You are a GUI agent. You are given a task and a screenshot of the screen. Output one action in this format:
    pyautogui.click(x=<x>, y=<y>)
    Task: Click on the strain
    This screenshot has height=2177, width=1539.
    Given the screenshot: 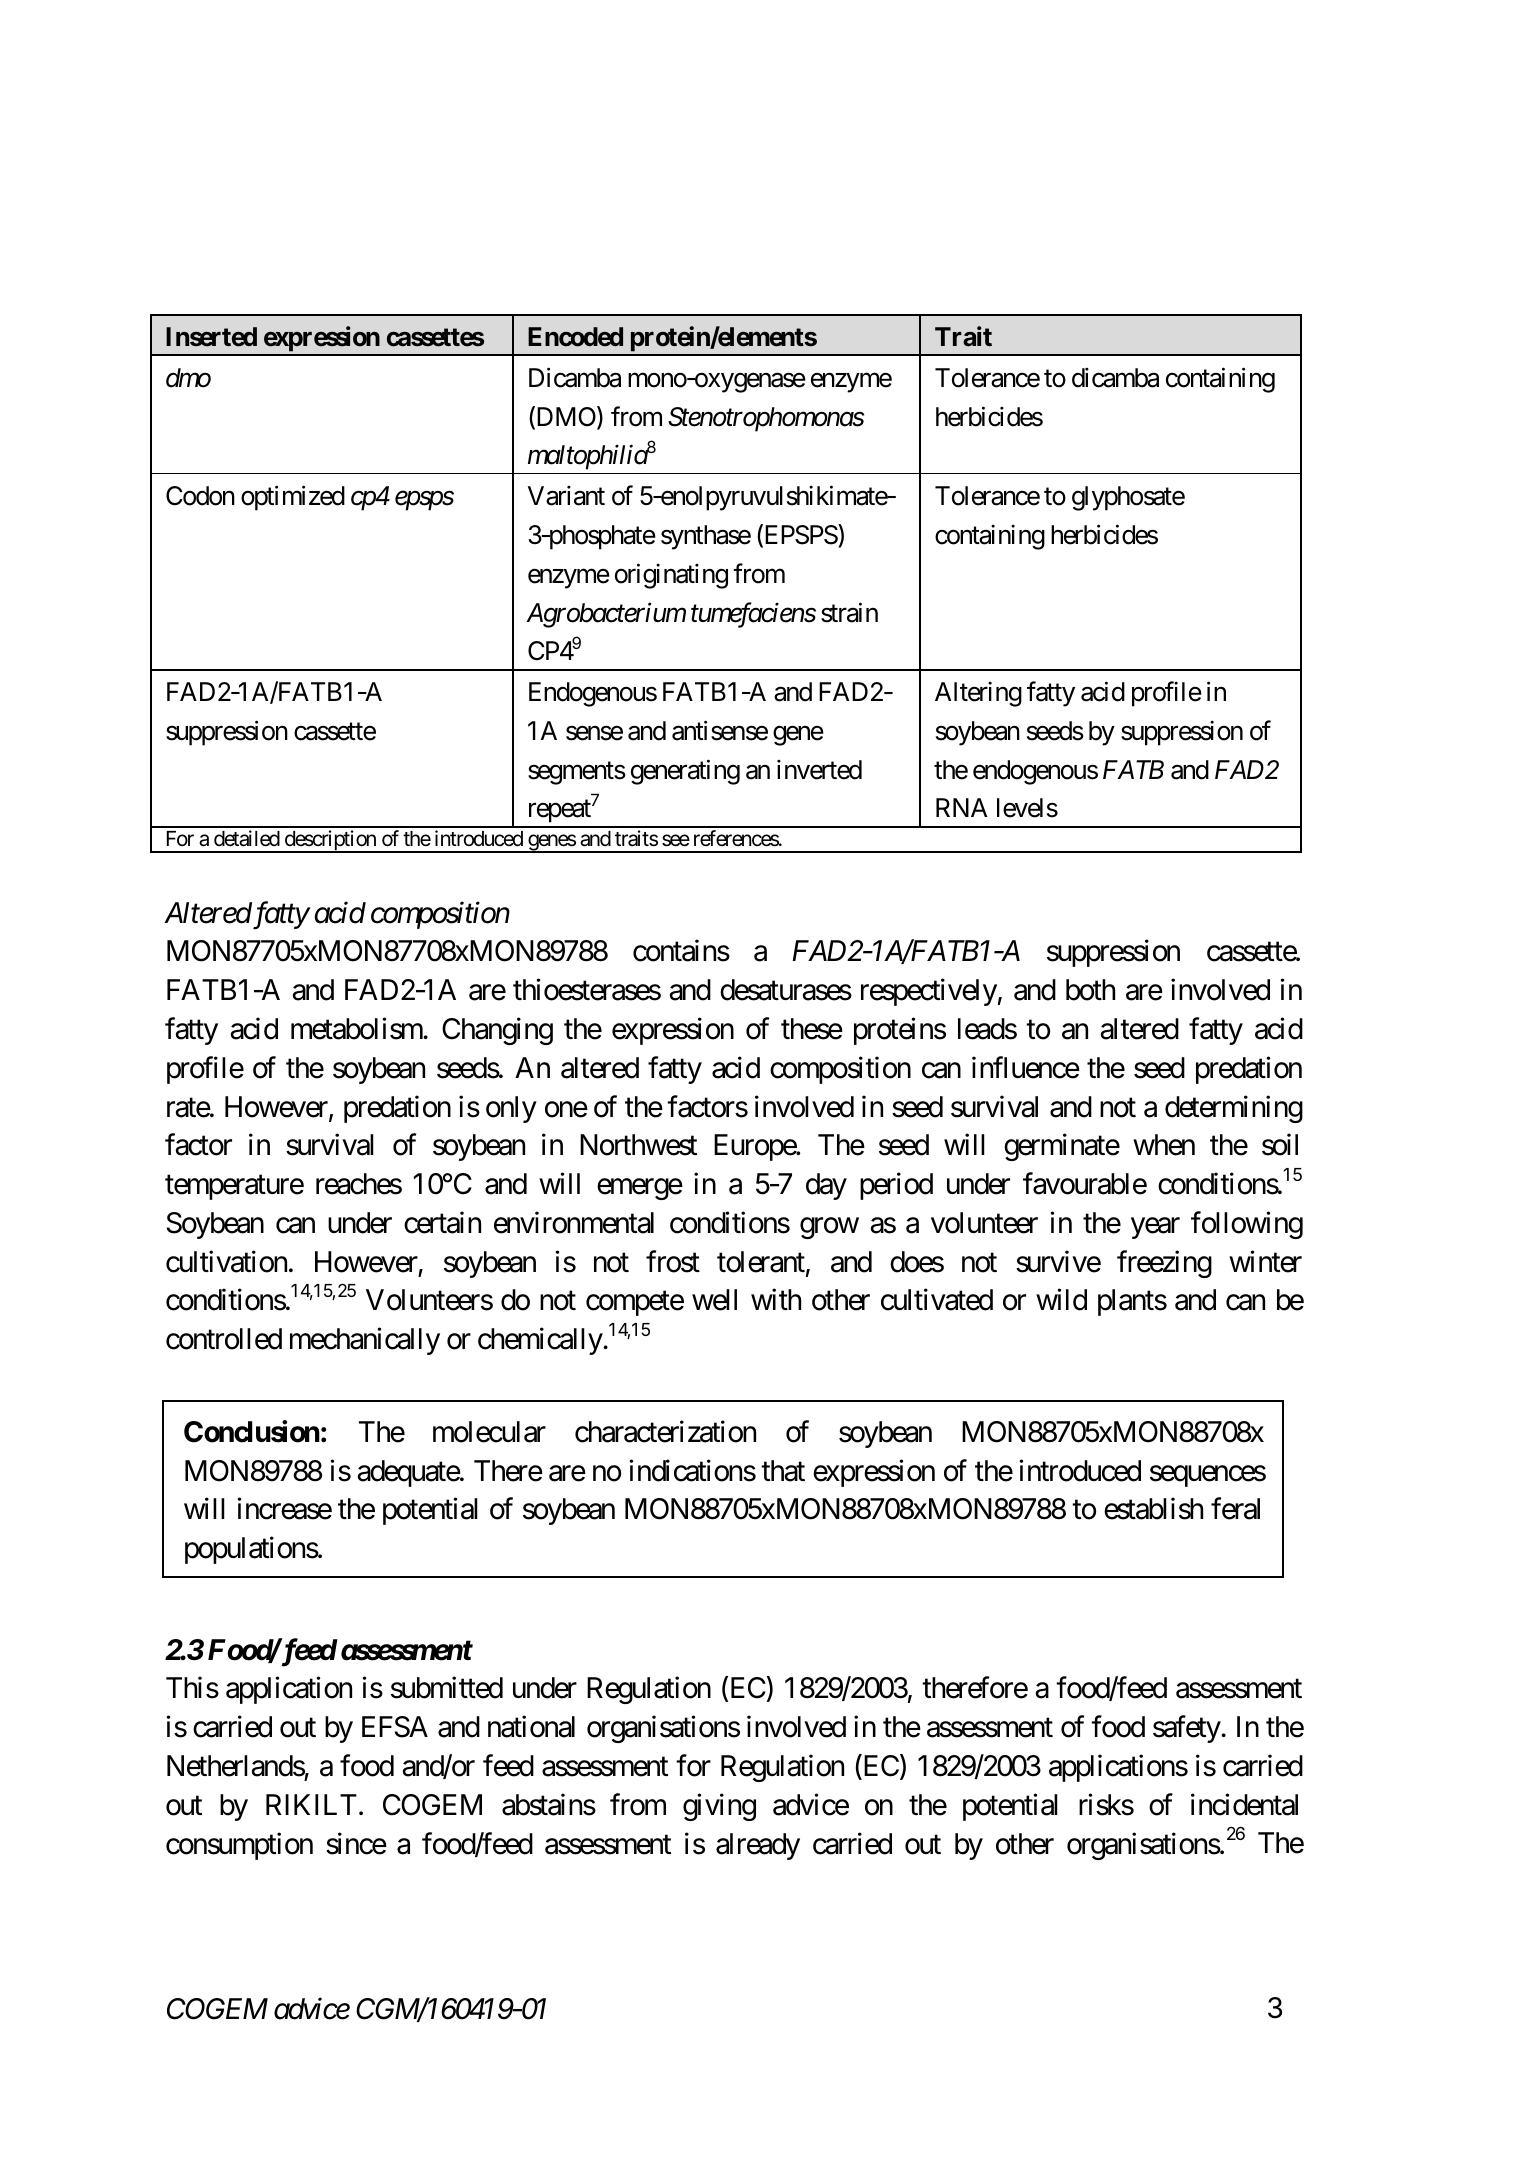 What is the action you would take?
    pyautogui.click(x=849, y=612)
